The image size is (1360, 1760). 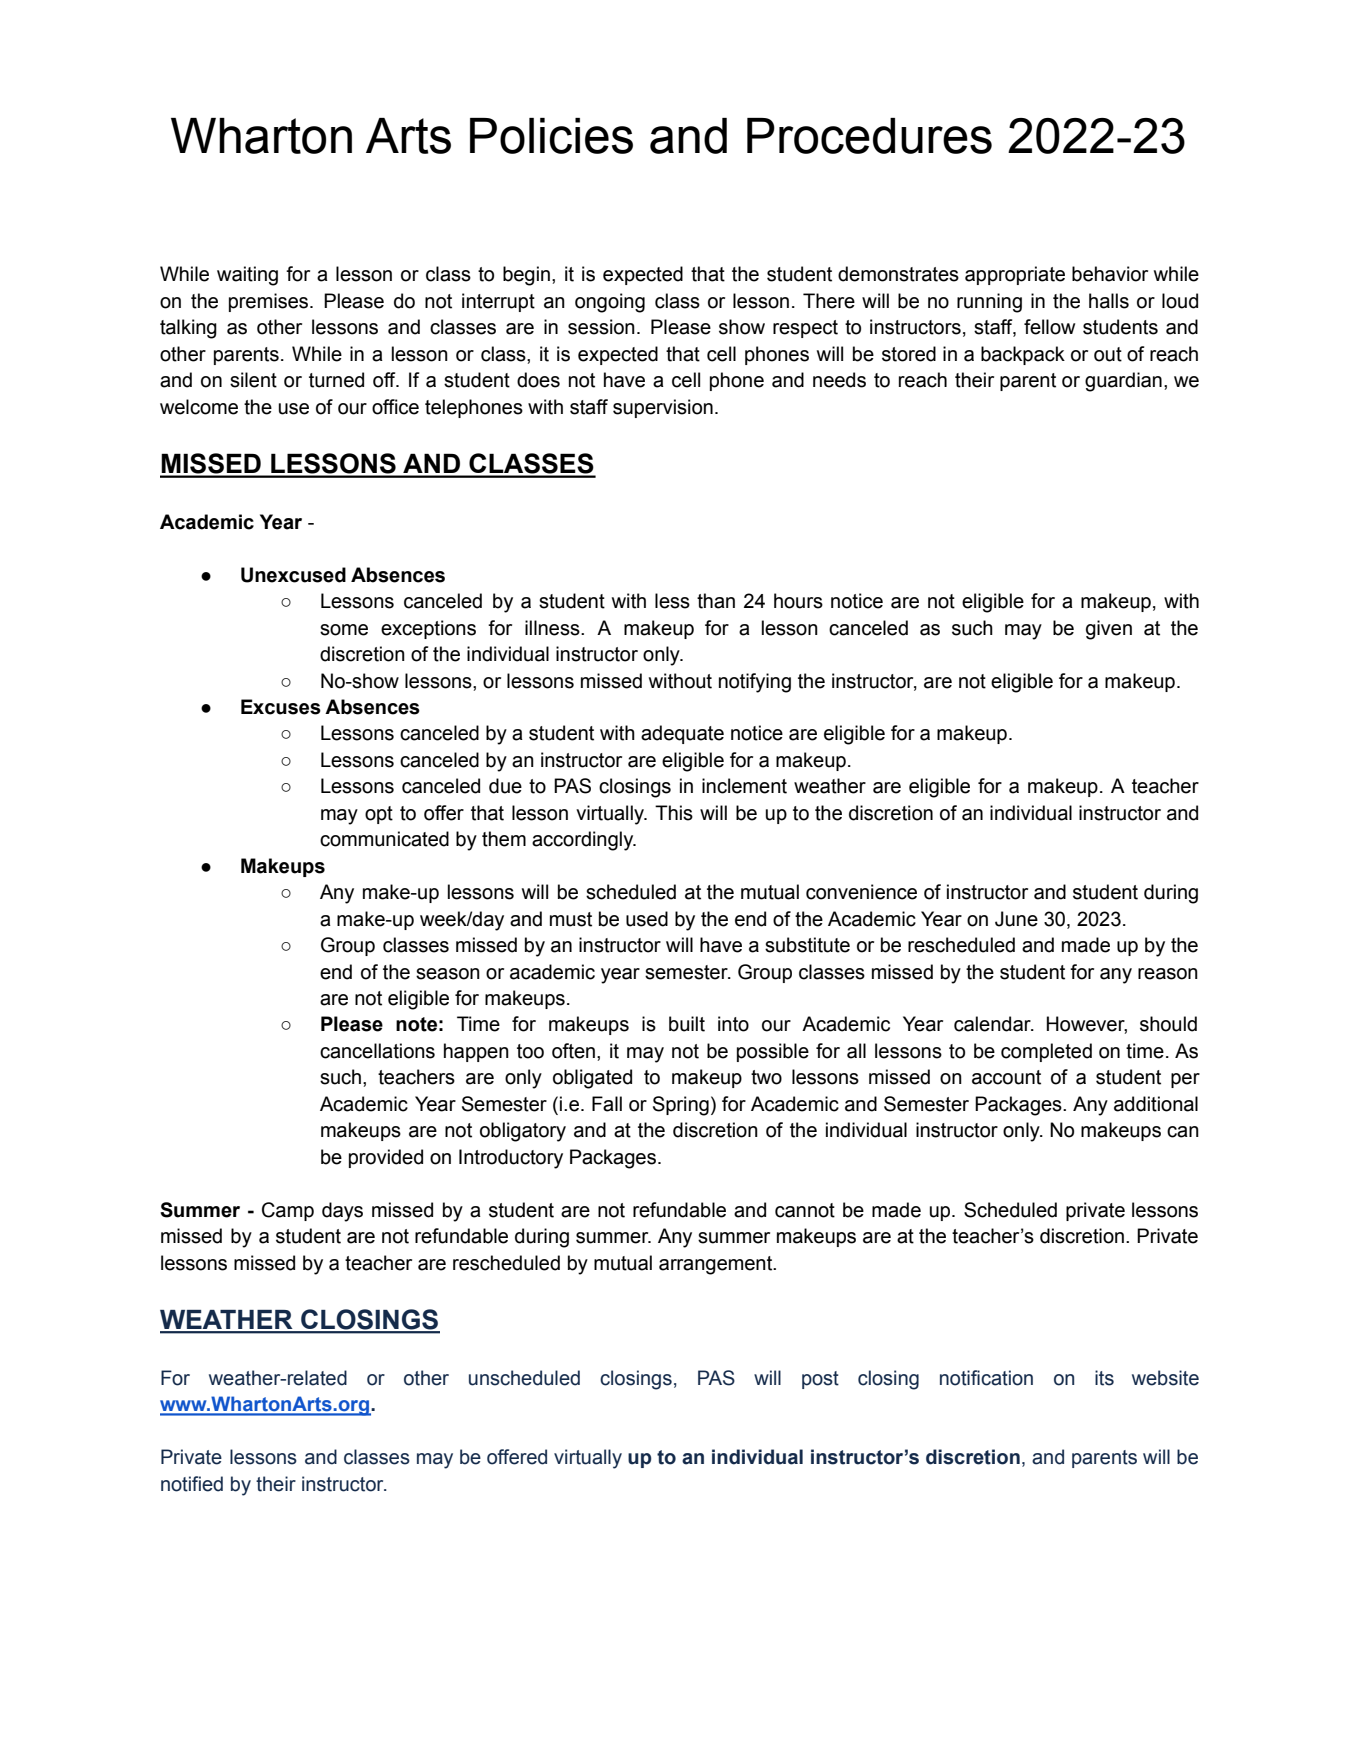 What do you see at coordinates (448, 974) in the document?
I see `season` at bounding box center [448, 974].
